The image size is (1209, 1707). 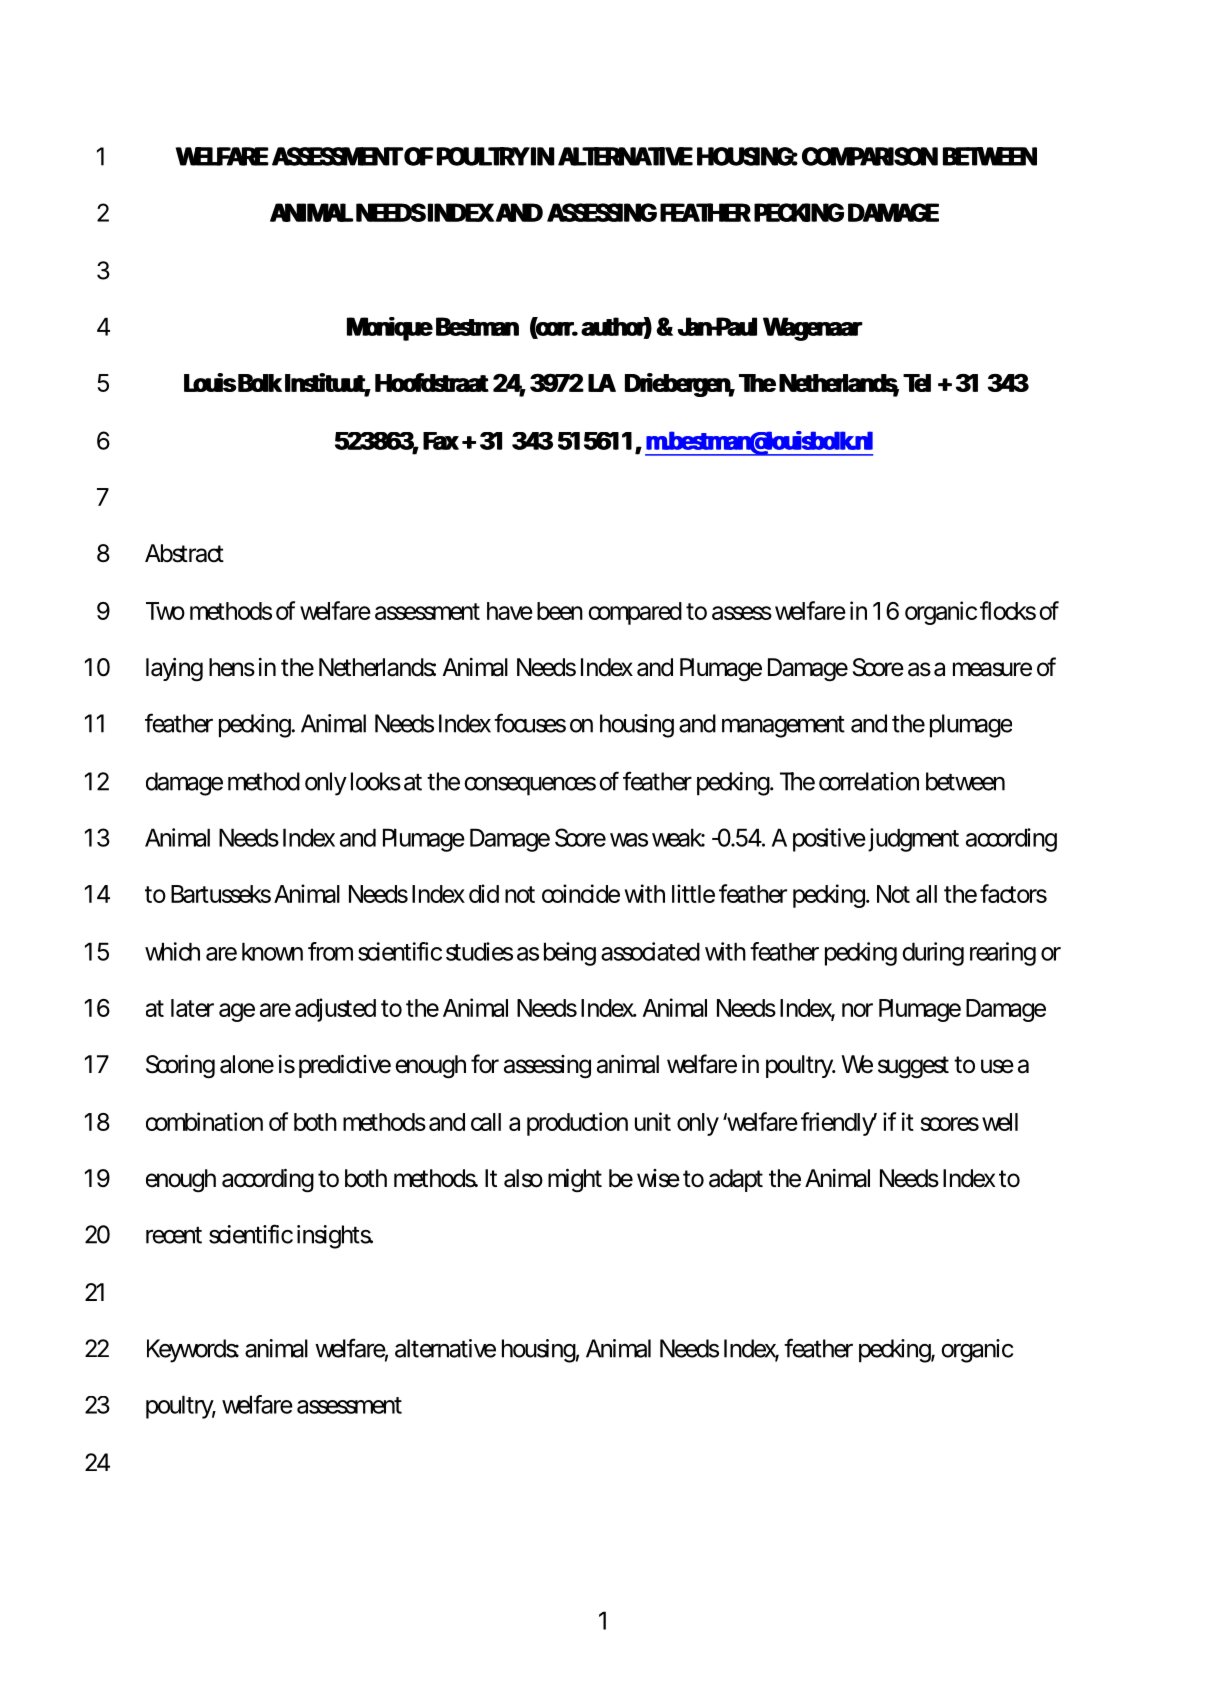 What do you see at coordinates (912, 840) in the page?
I see `judgment` at bounding box center [912, 840].
